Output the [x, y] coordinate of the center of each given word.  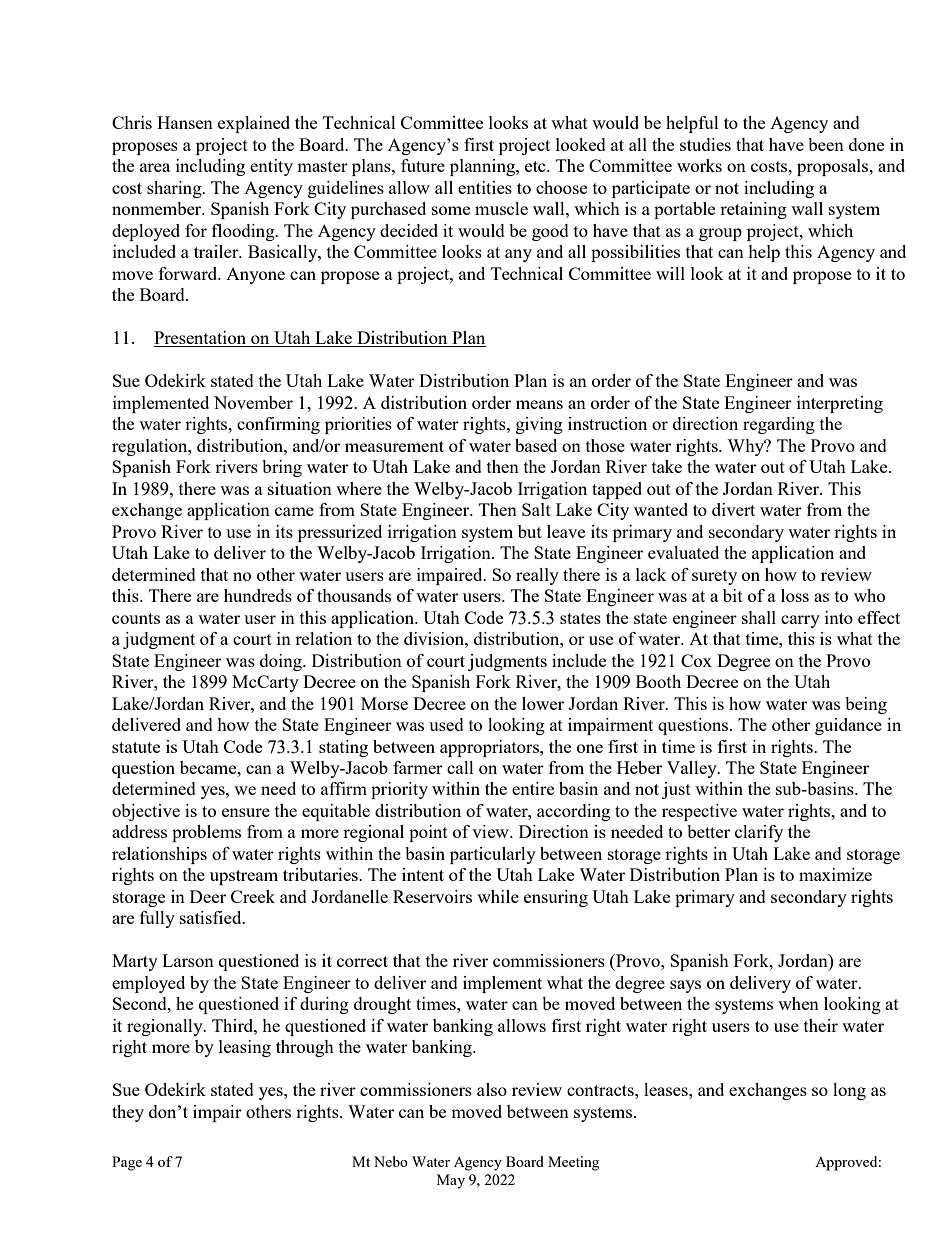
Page [127, 1163]
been [826, 144]
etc [536, 166]
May [451, 1181]
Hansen [185, 122]
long [849, 1091]
